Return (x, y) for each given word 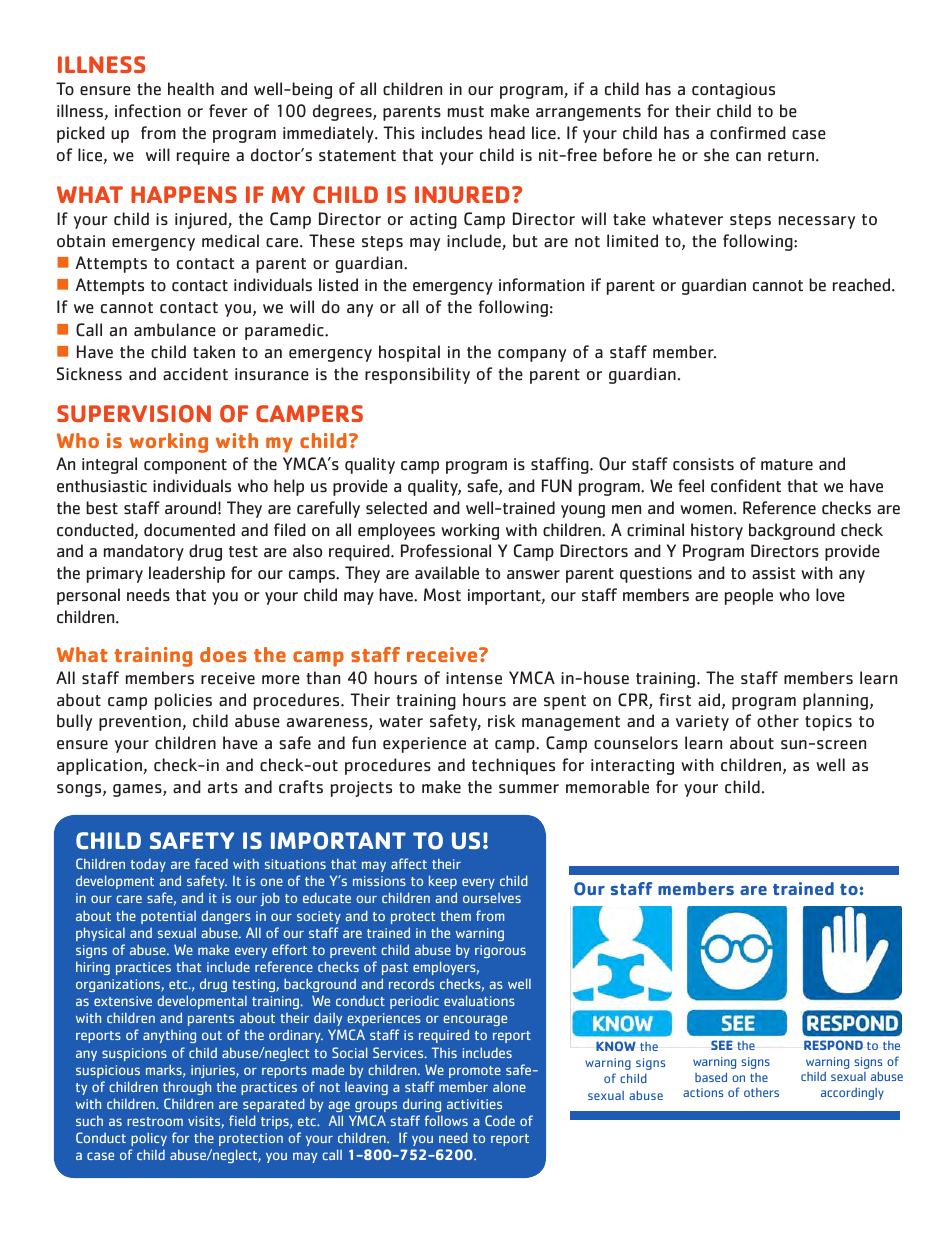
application (99, 766)
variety (702, 723)
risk (502, 720)
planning (835, 701)
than (323, 677)
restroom (155, 1121)
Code (500, 1120)
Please (782, 286)
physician (631, 287)
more (281, 680)
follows (446, 1120)
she (716, 155)
